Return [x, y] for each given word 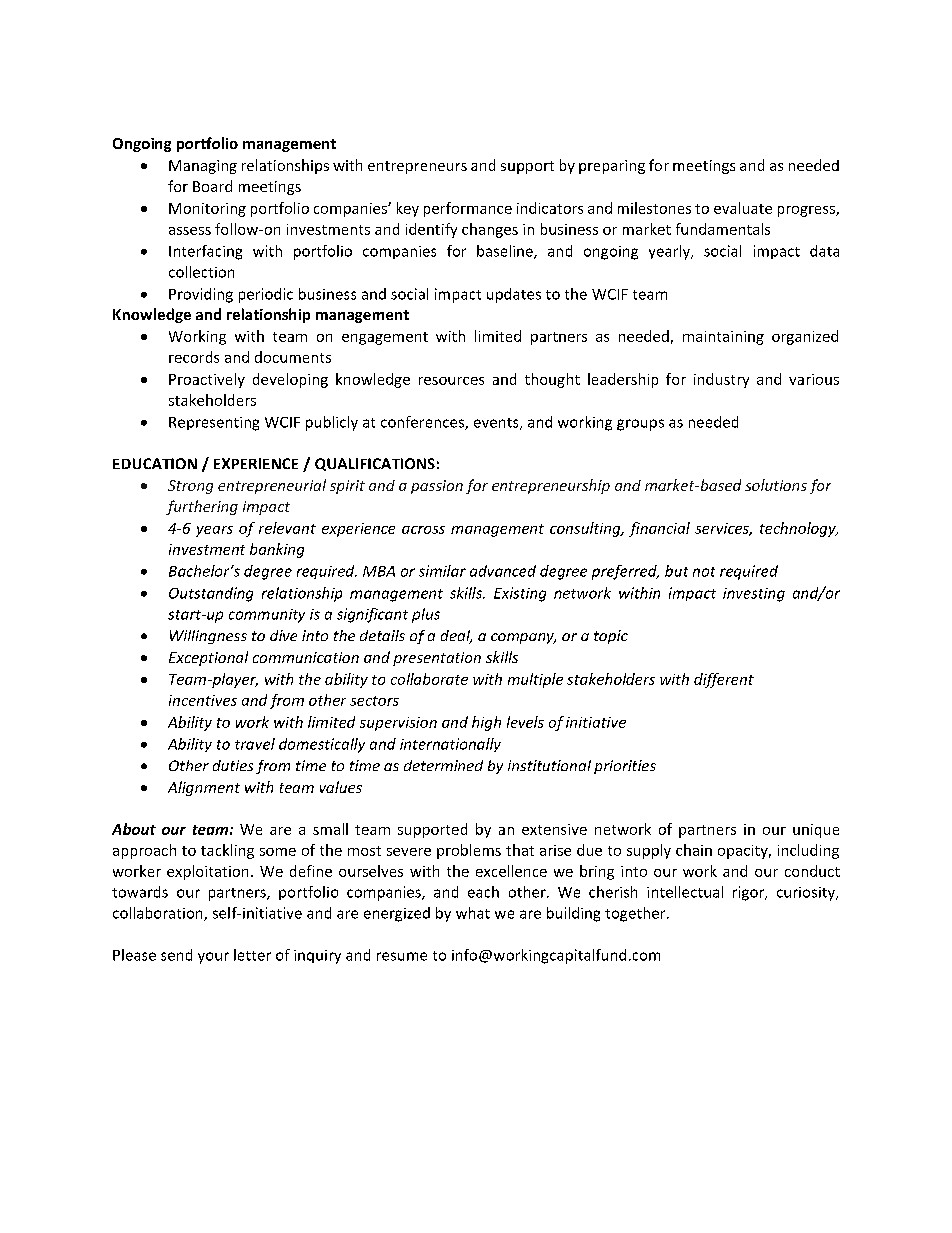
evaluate [743, 208]
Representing [214, 424]
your [213, 958]
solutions [776, 485]
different [724, 680]
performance [468, 209]
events [497, 424]
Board [212, 186]
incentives [203, 700]
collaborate [429, 679]
